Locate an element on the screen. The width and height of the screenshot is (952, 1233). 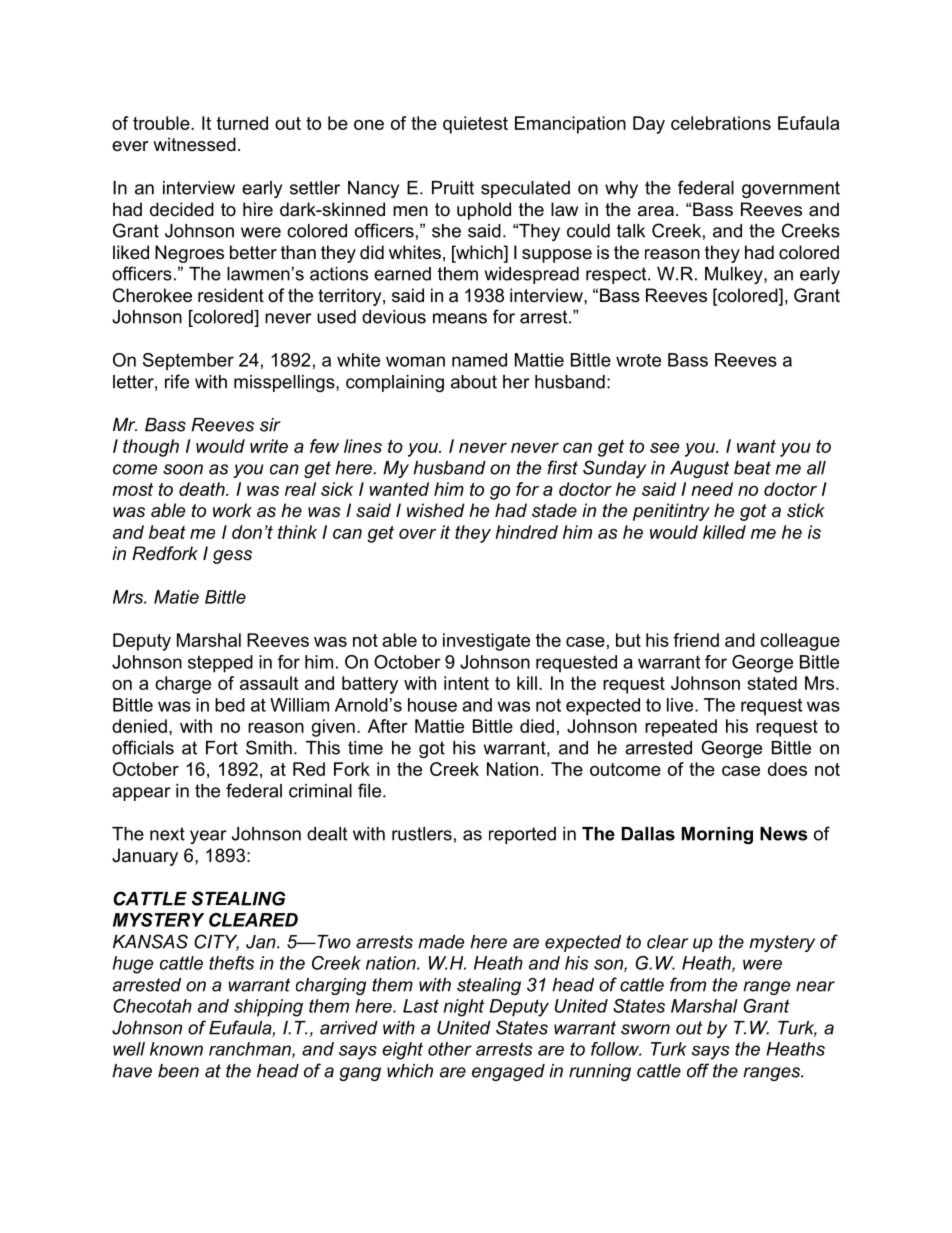
September is located at coordinates (188, 362).
